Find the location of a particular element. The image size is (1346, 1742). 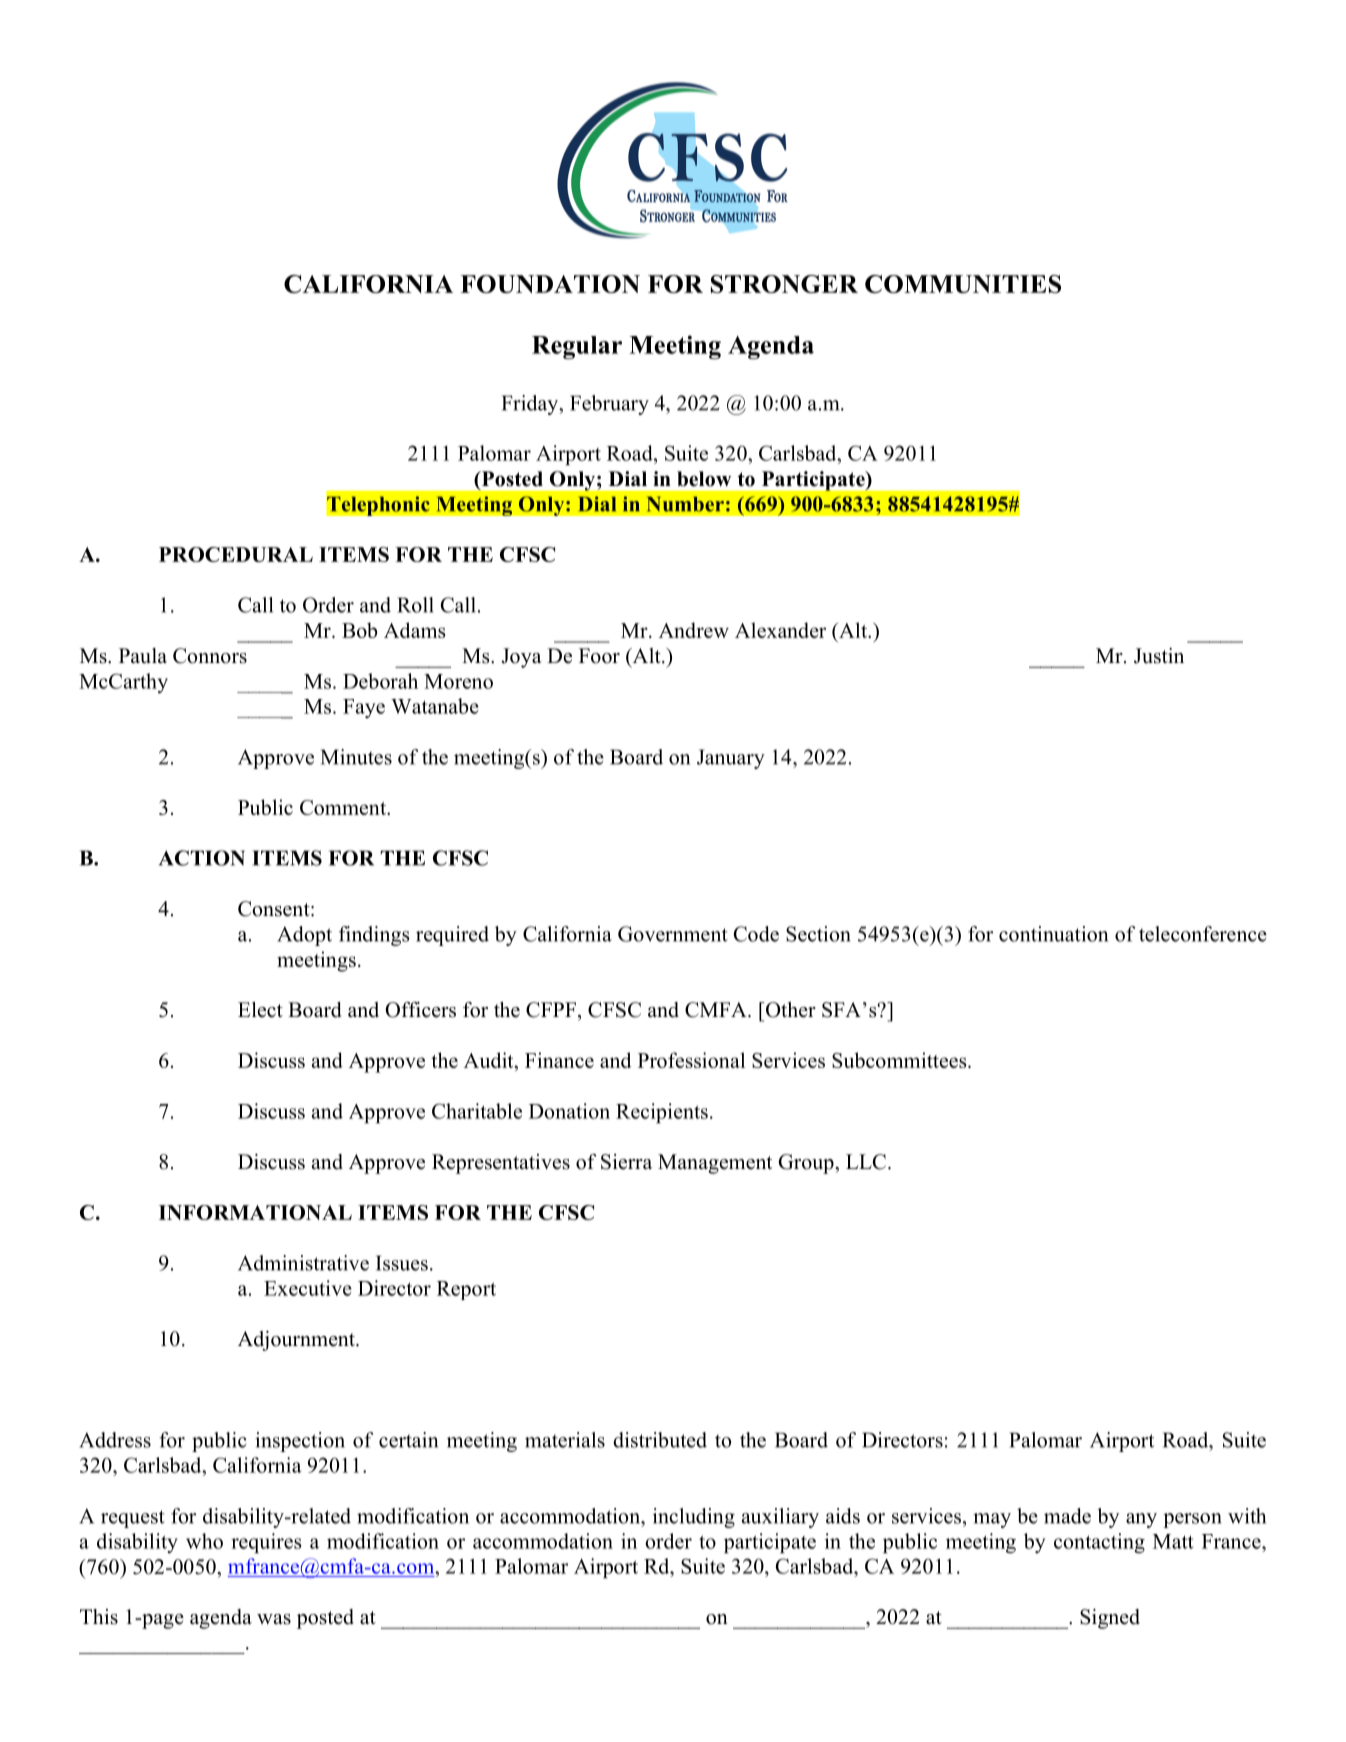

January is located at coordinates (731, 759).
